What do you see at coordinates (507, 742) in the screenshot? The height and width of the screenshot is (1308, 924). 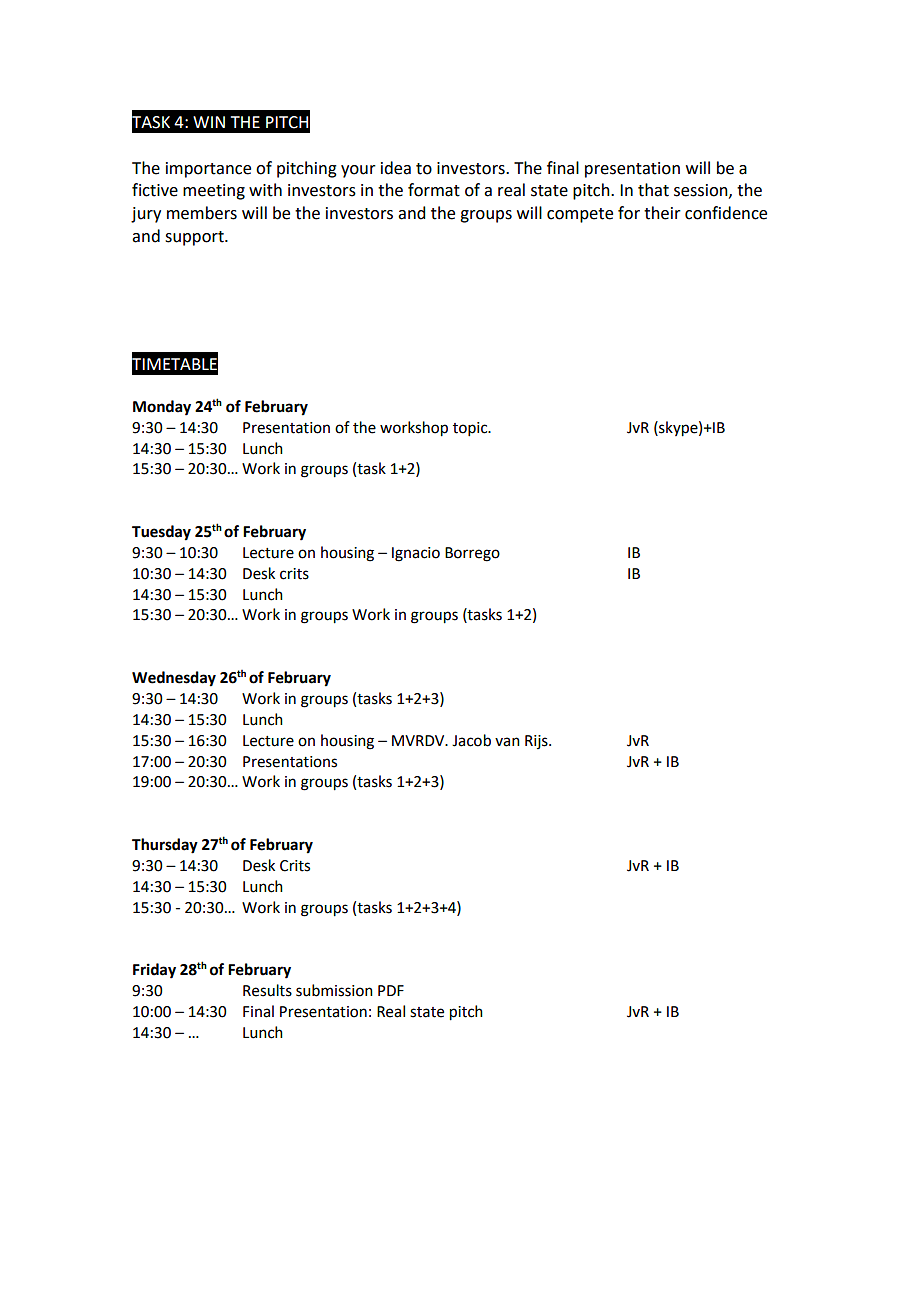 I see `van` at bounding box center [507, 742].
